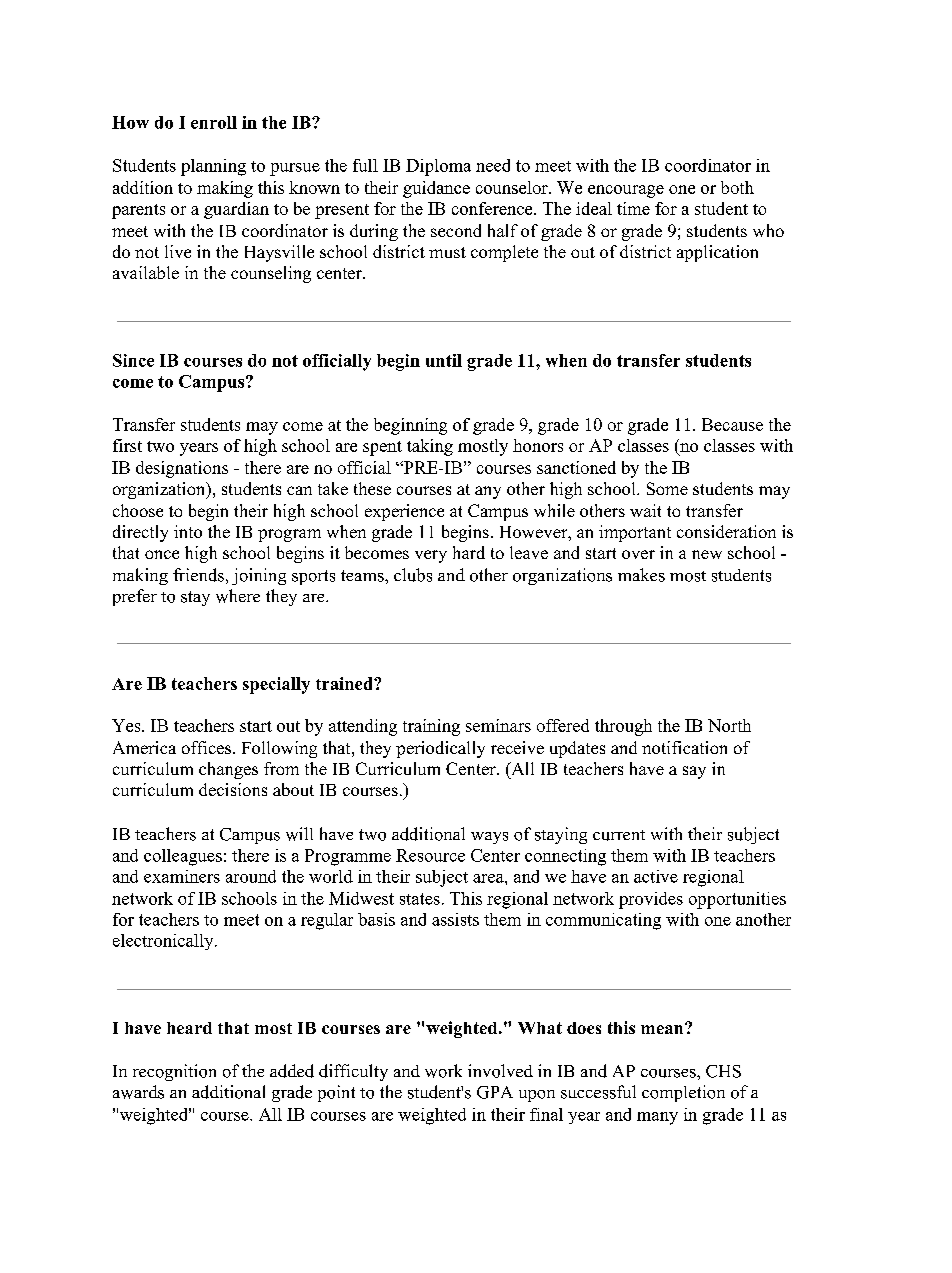  I want to click on completion, so click(683, 1093).
